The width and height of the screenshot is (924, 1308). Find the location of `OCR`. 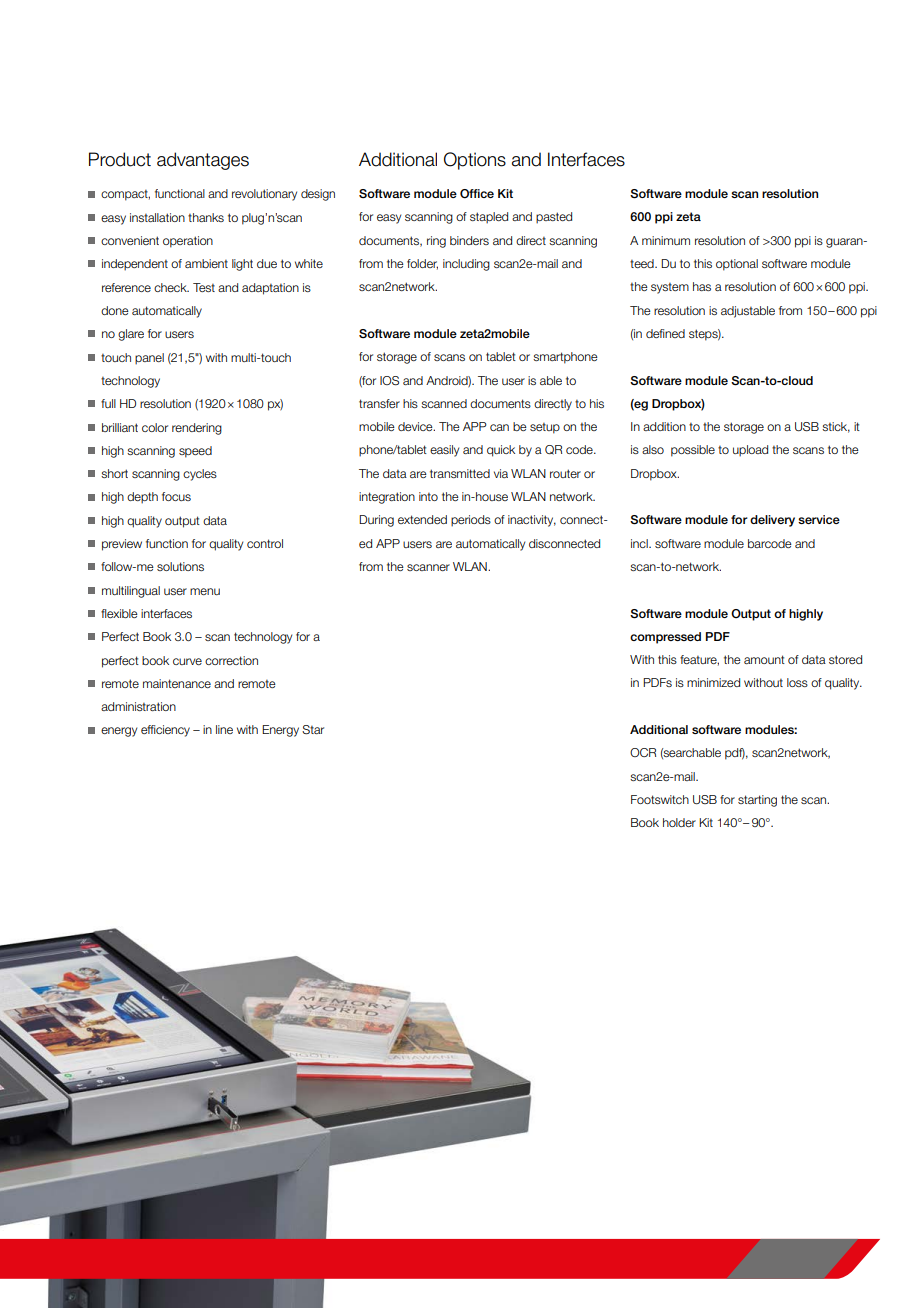

OCR is located at coordinates (643, 752).
